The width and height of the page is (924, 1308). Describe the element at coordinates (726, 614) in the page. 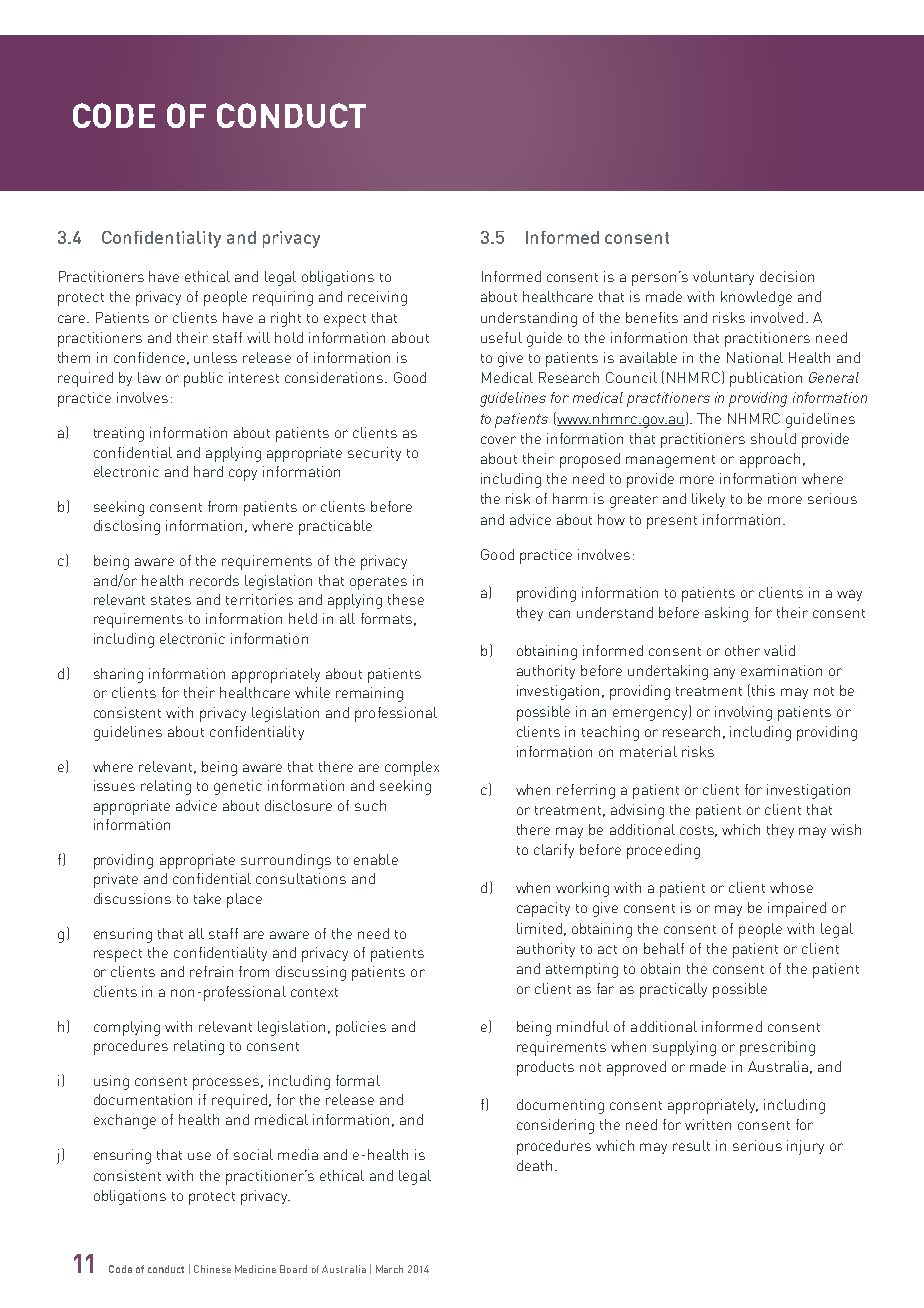

I see `asking` at that location.
